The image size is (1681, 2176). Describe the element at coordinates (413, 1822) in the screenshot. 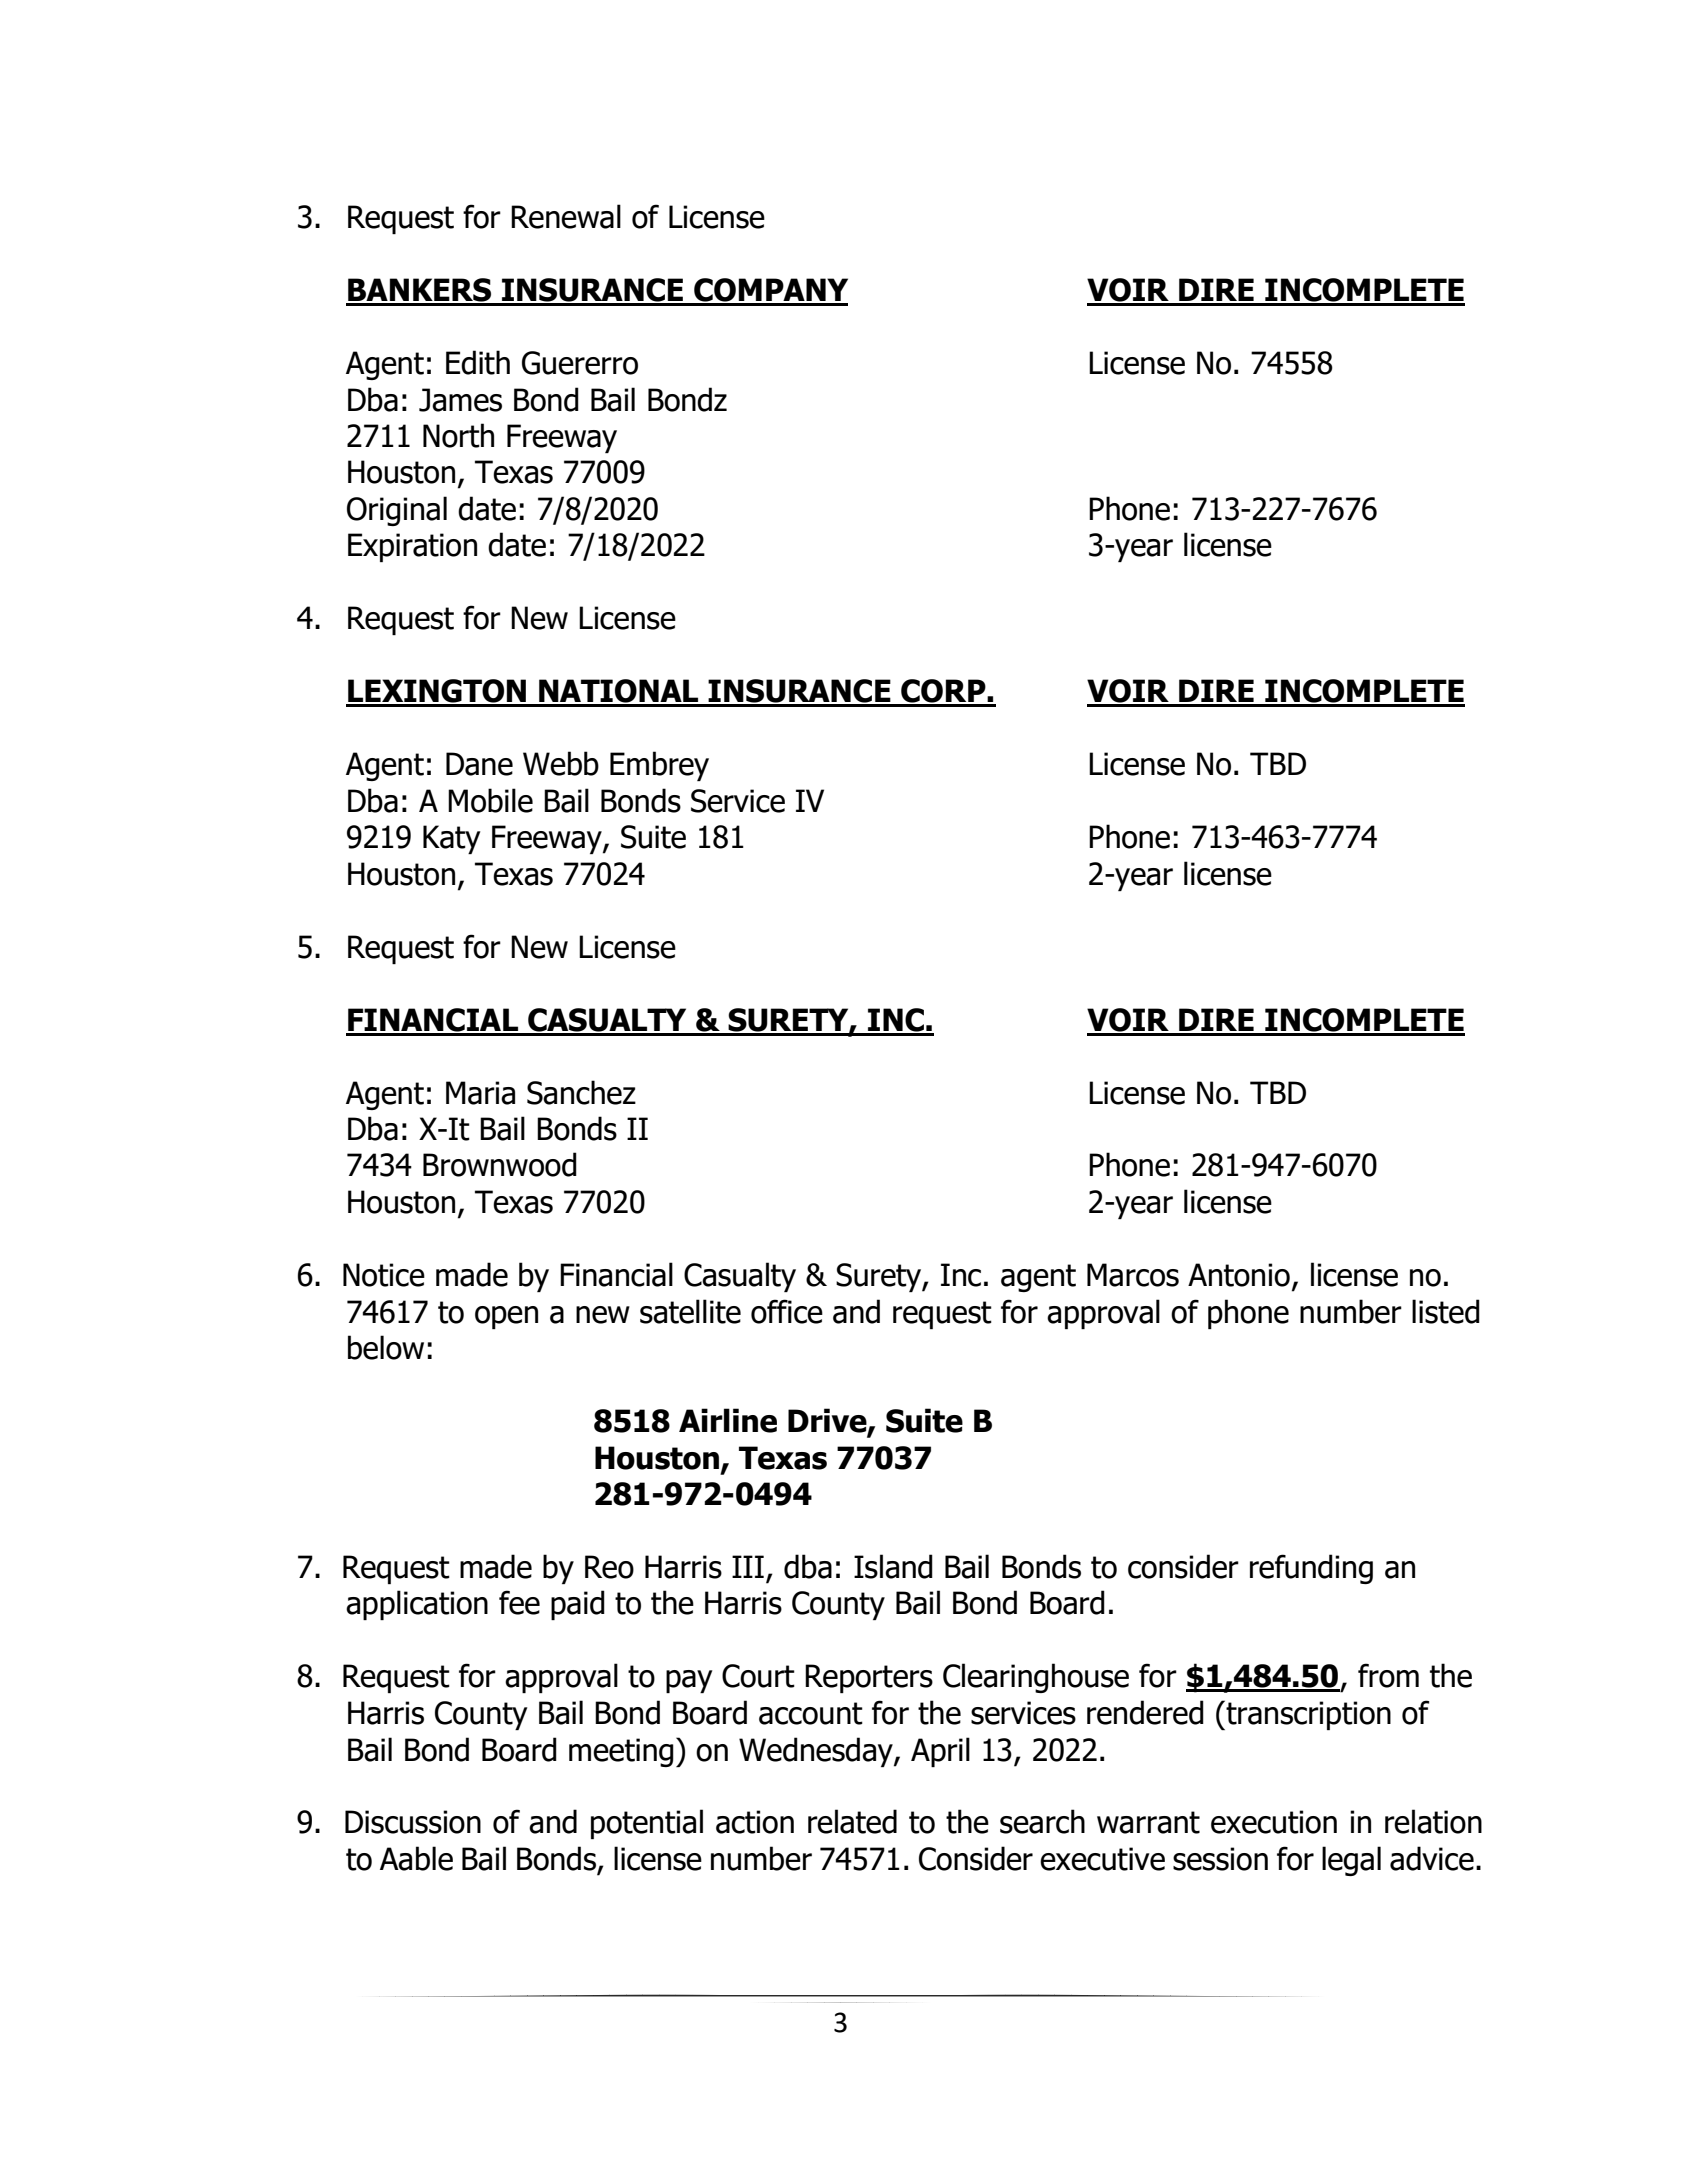

I see `Discussion` at that location.
